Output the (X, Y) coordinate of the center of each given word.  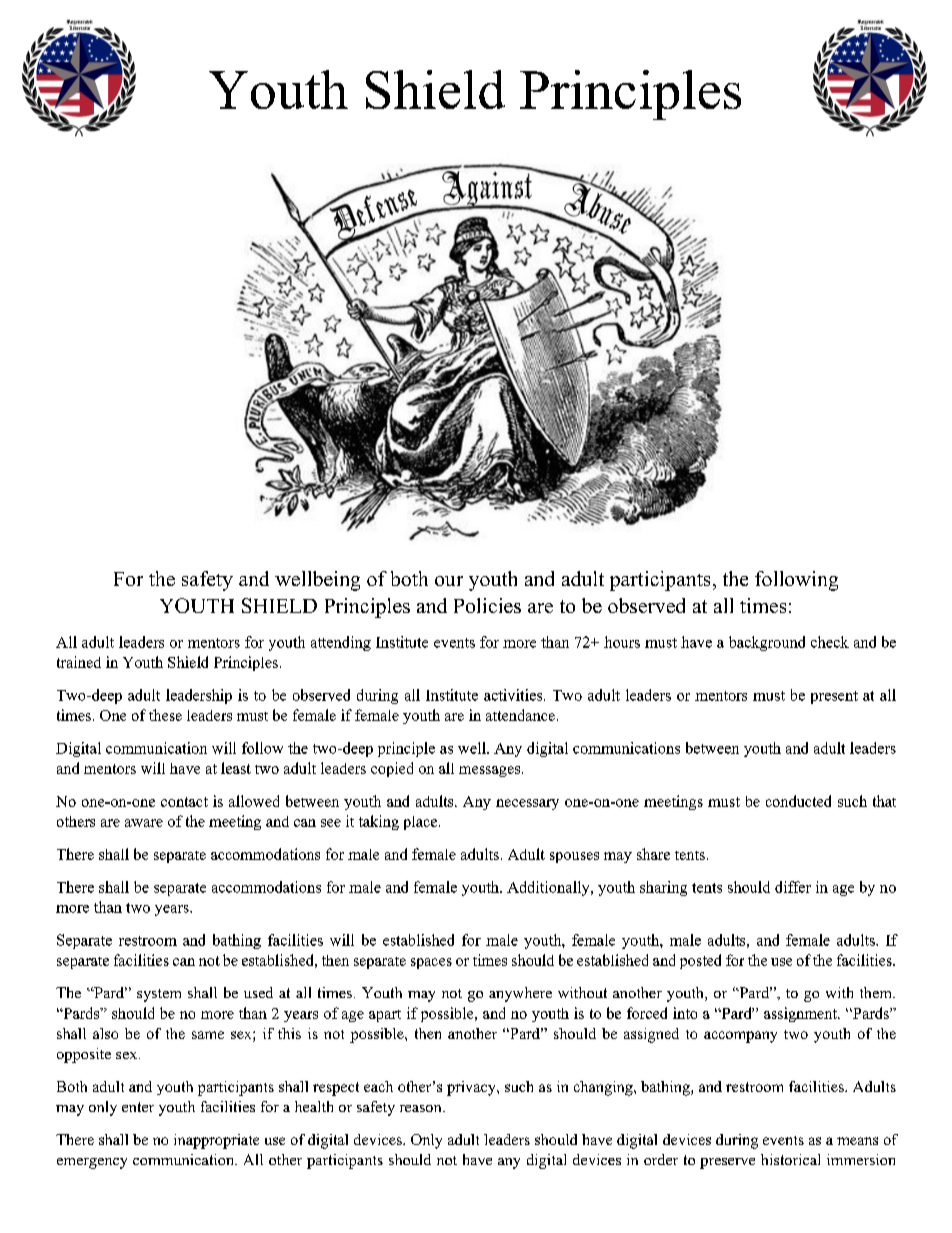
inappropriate (216, 1141)
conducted (798, 801)
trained (79, 662)
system (159, 995)
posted (700, 961)
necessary (527, 804)
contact (184, 802)
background (767, 643)
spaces (431, 963)
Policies (487, 605)
